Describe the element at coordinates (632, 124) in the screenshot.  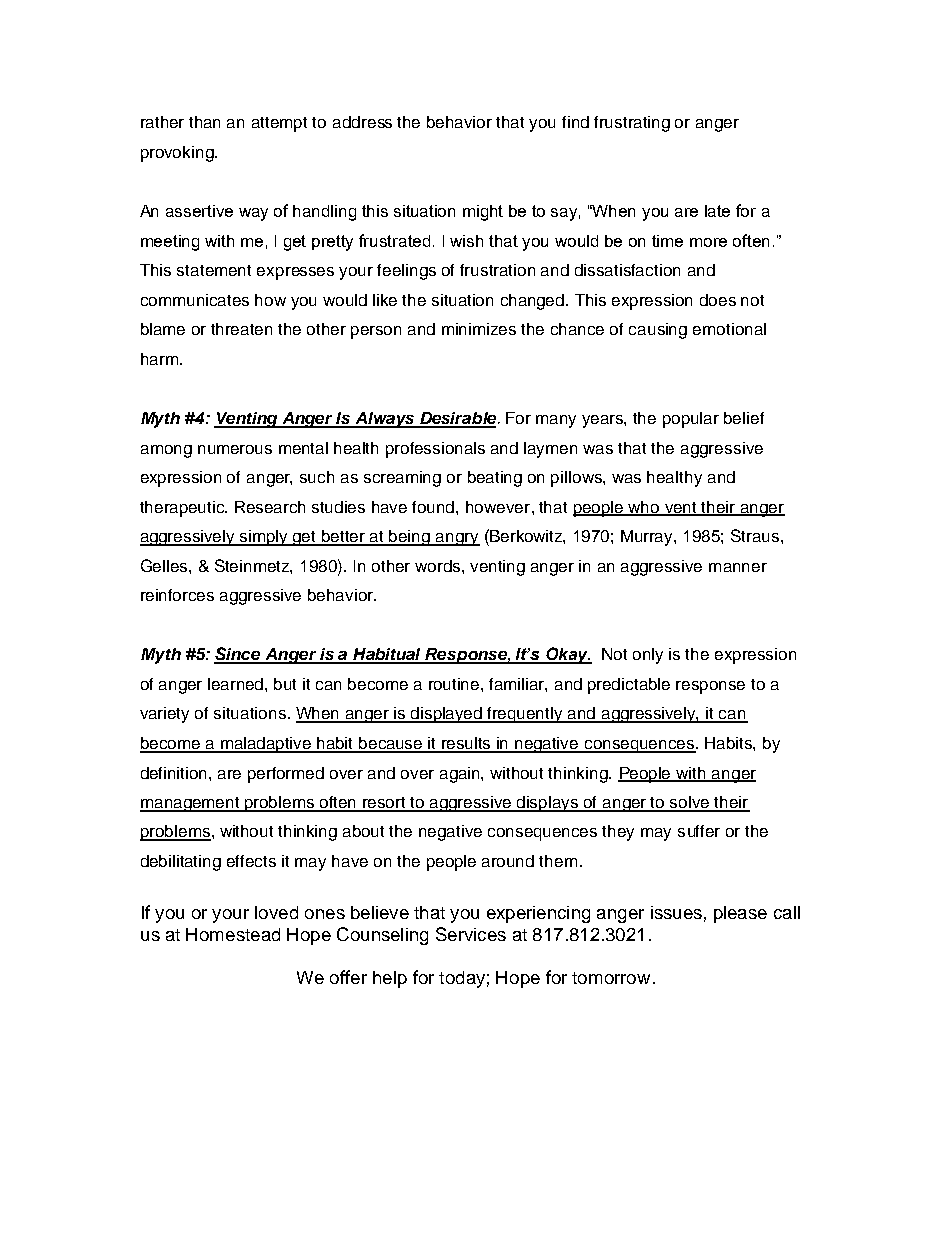
I see `frustrating` at that location.
